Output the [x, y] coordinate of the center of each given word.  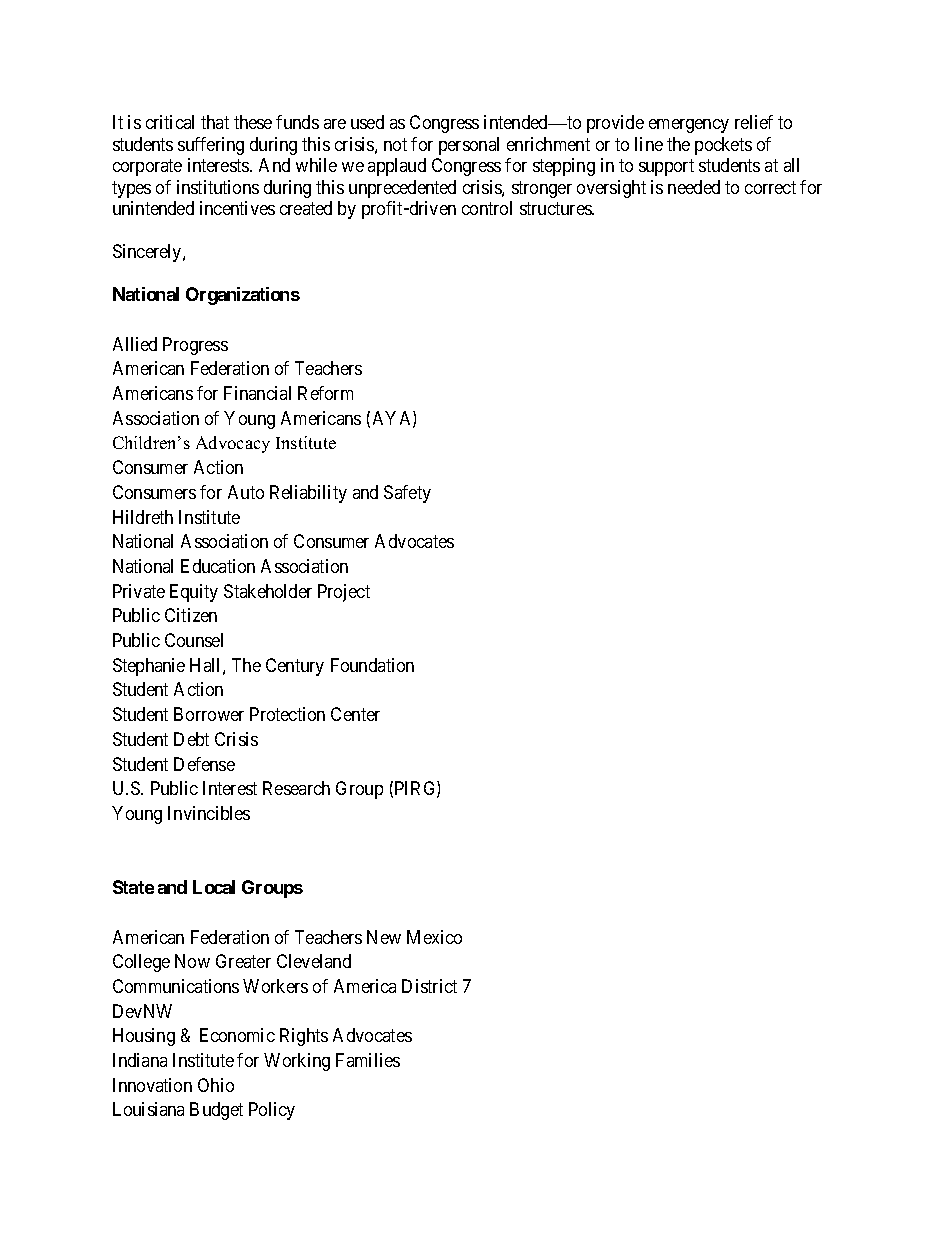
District [429, 986]
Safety [407, 494]
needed [694, 187]
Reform [325, 393]
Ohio [216, 1085]
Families [368, 1060]
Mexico [434, 937]
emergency [689, 126]
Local [214, 887]
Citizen [191, 615]
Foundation [372, 665]
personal [469, 146]
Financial [257, 393]
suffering [211, 146]
